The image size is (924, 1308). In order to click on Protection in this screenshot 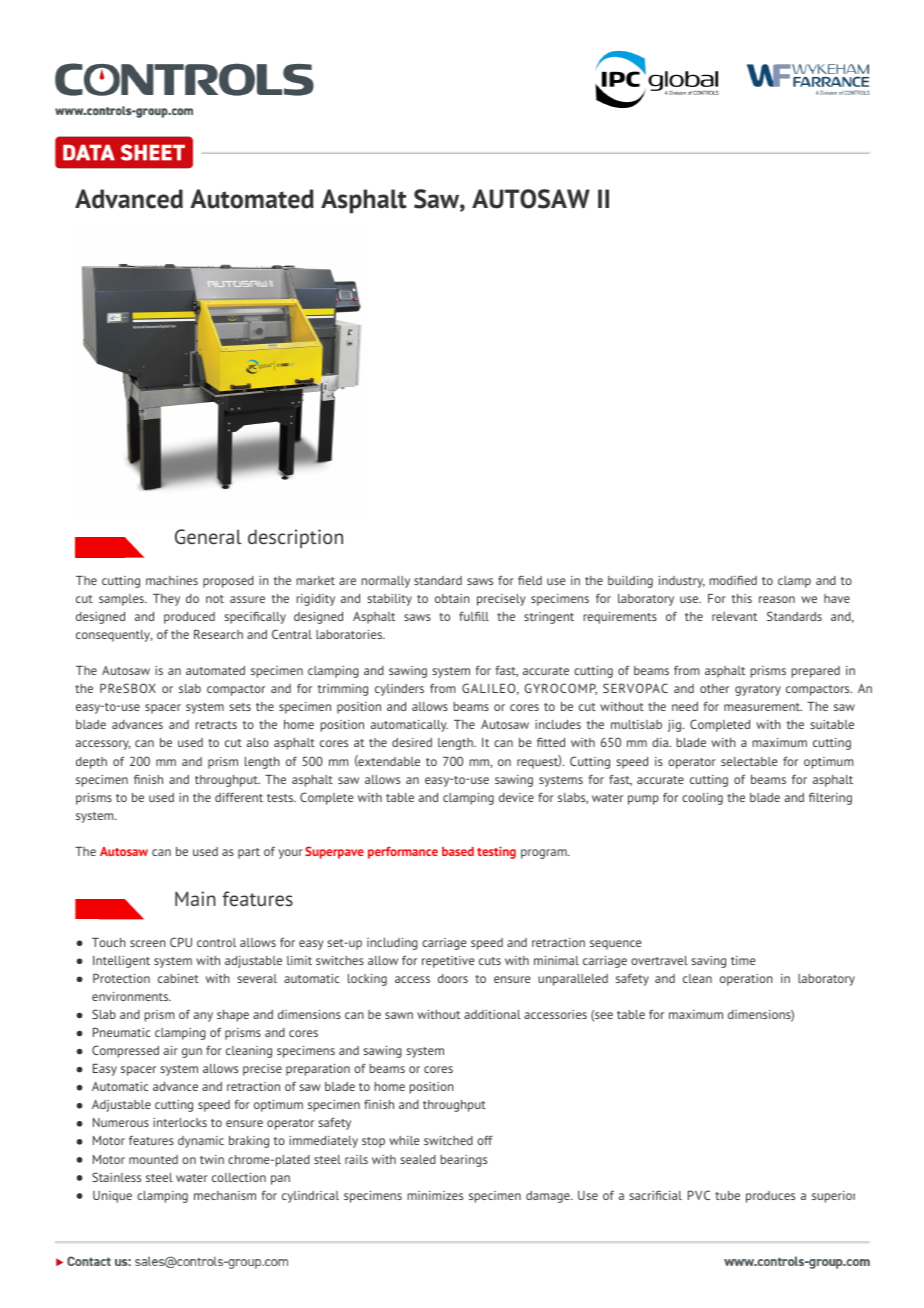, I will do `click(121, 978)`.
